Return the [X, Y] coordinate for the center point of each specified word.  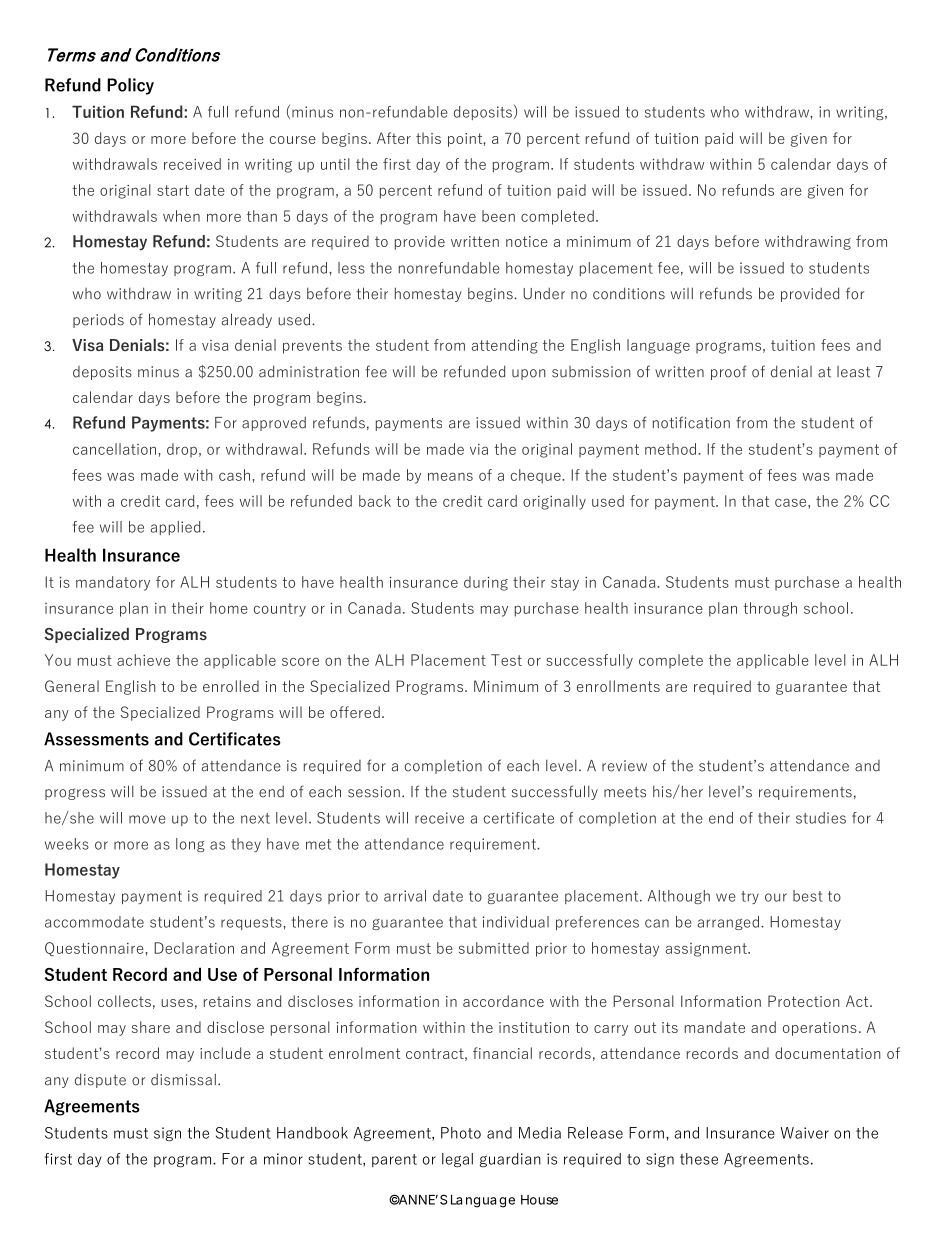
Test [506, 660]
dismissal [183, 1079]
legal [457, 1160]
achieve [143, 660]
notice [527, 241]
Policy [130, 86]
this [428, 138]
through [770, 609]
